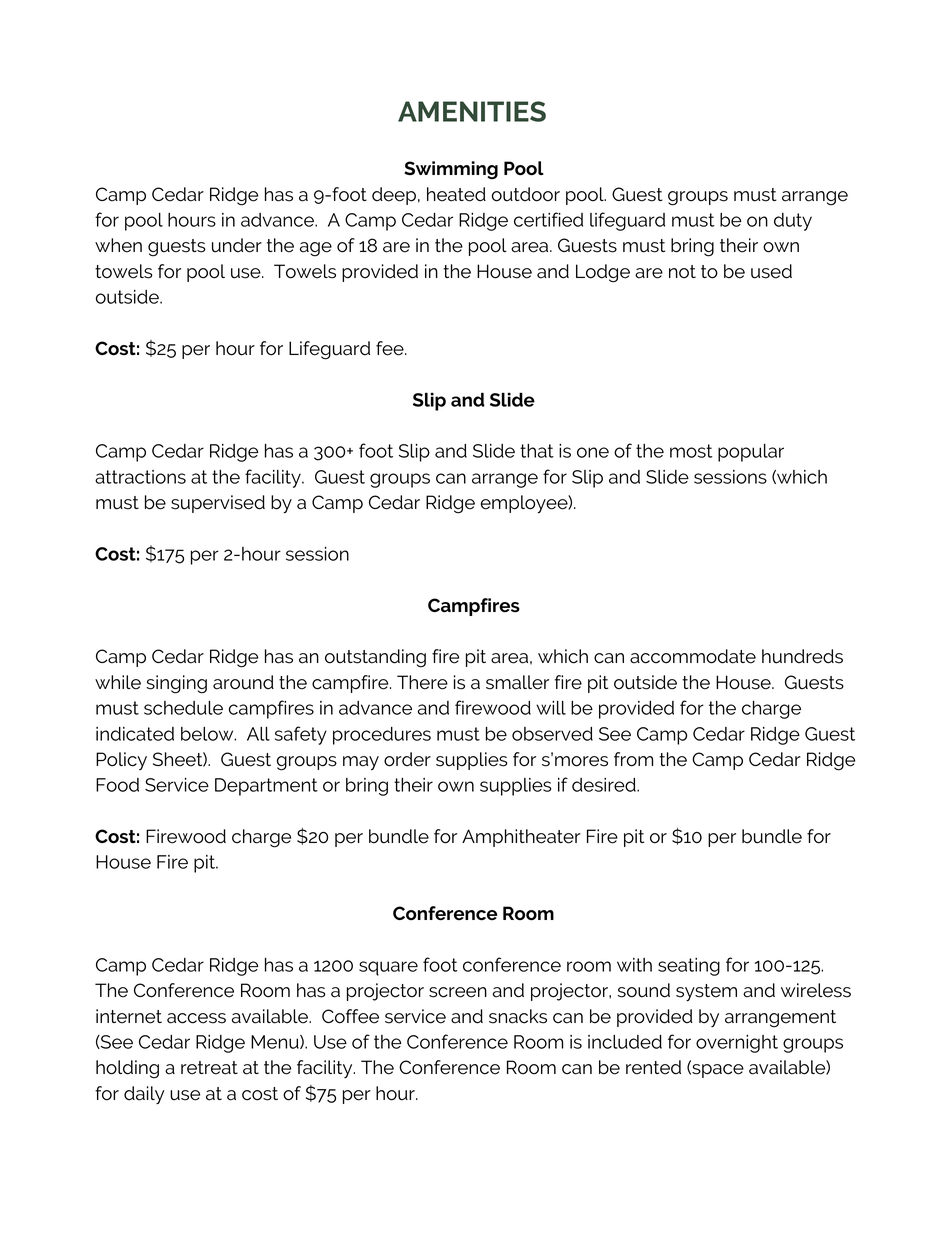  I want to click on seating, so click(689, 967).
